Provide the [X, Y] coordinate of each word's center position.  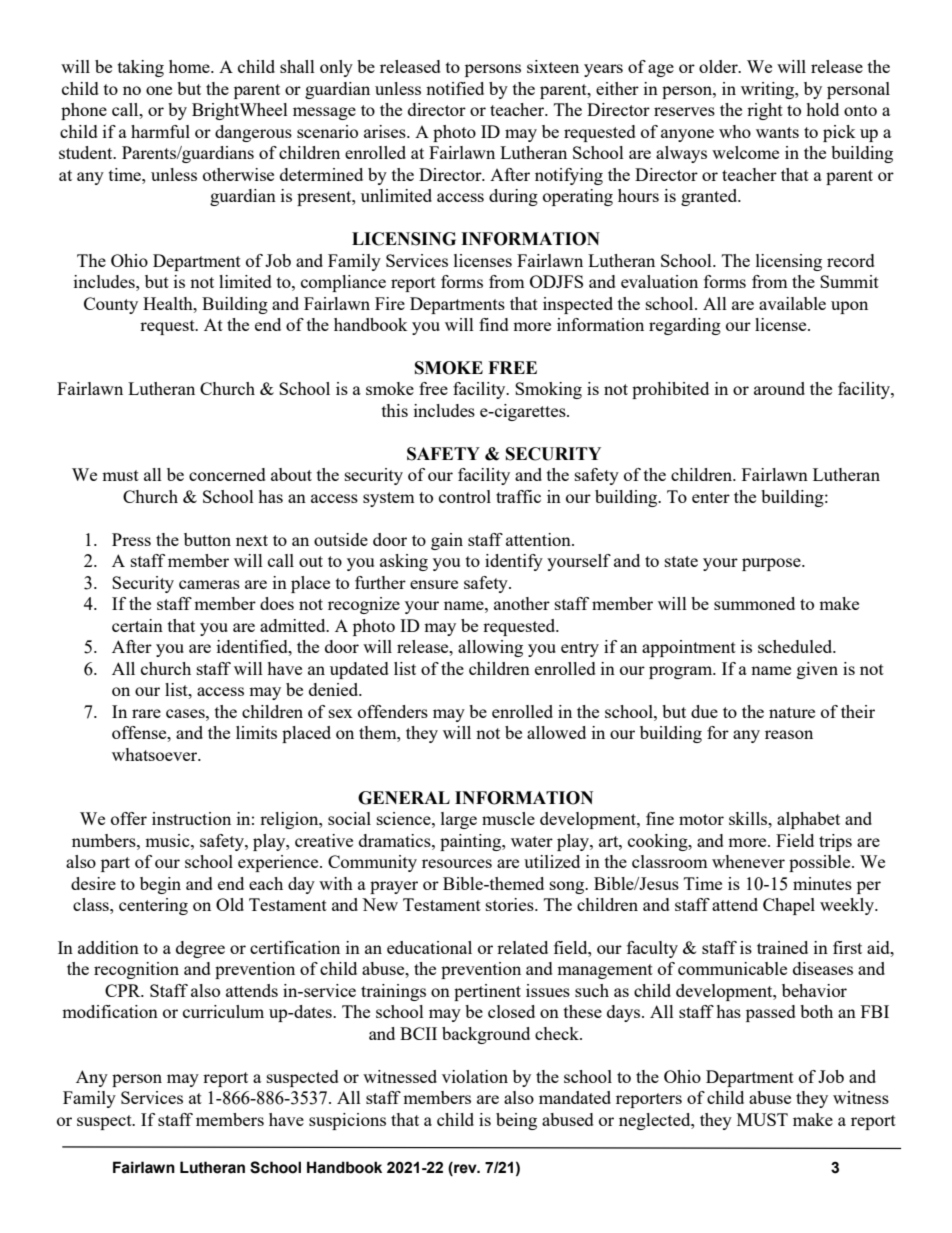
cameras [209, 584]
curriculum [223, 1011]
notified [455, 88]
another [522, 603]
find [494, 324]
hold [822, 109]
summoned [754, 603]
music [168, 840]
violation [475, 1076]
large [459, 820]
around [779, 388]
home [190, 66]
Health [169, 303]
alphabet [808, 820]
